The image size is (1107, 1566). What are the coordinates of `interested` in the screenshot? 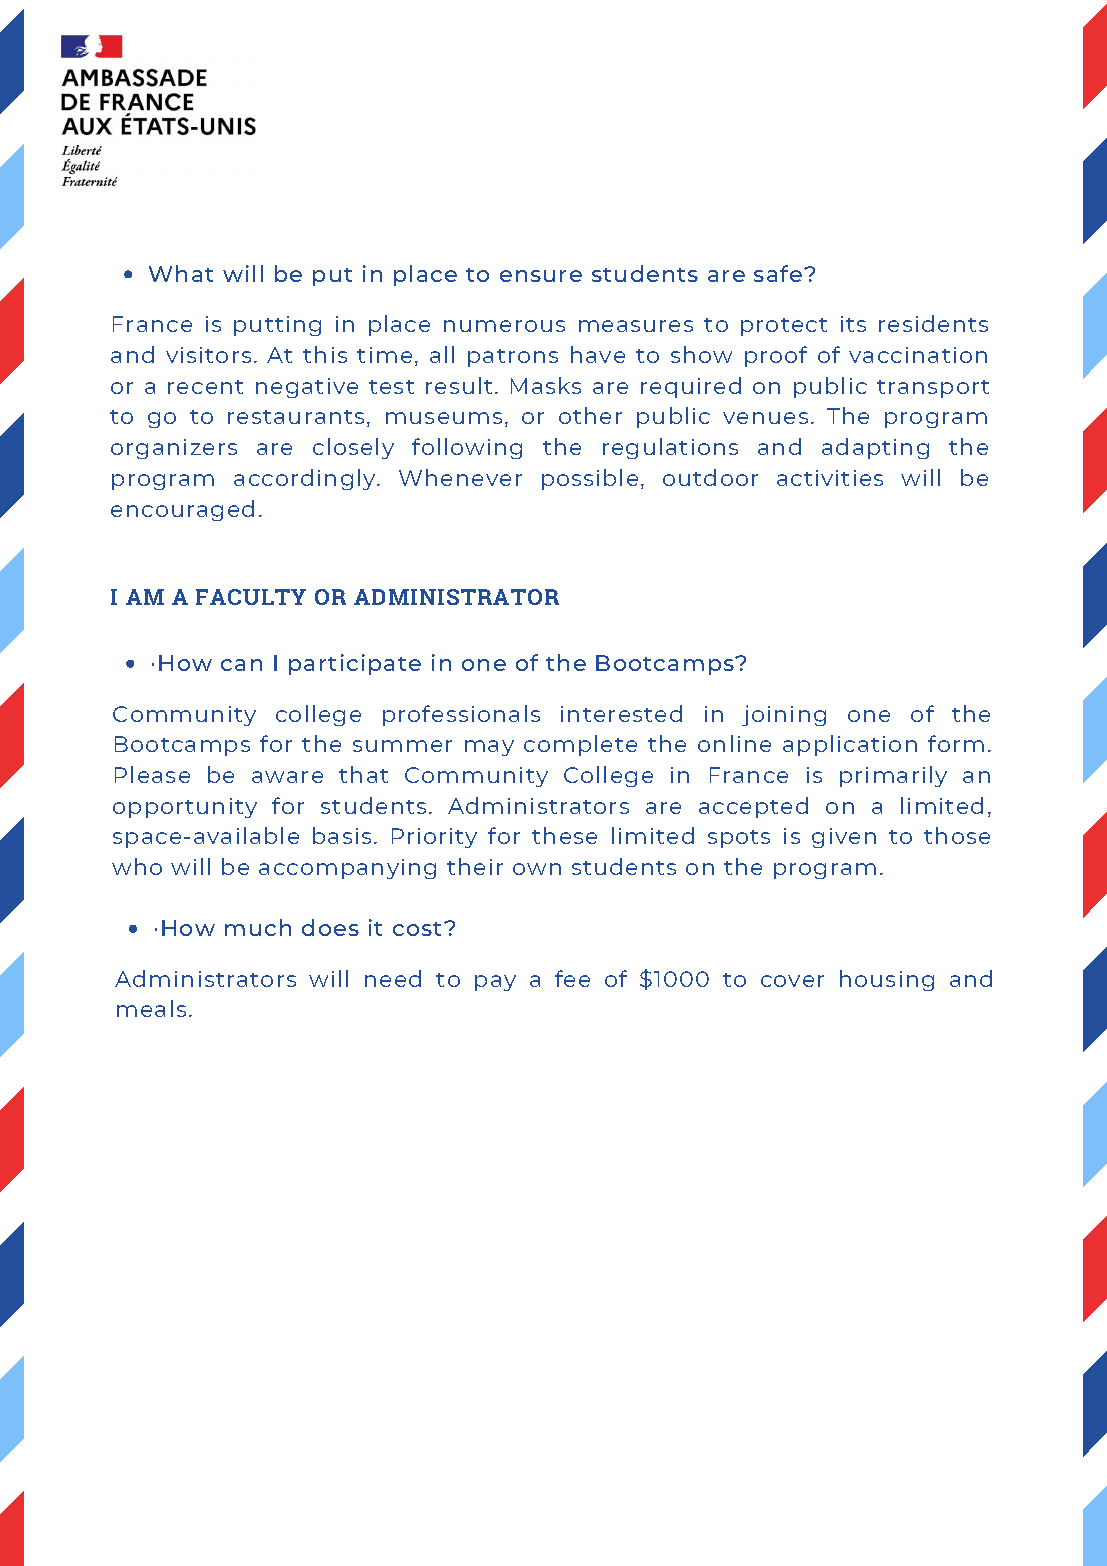 It's located at (621, 713).
